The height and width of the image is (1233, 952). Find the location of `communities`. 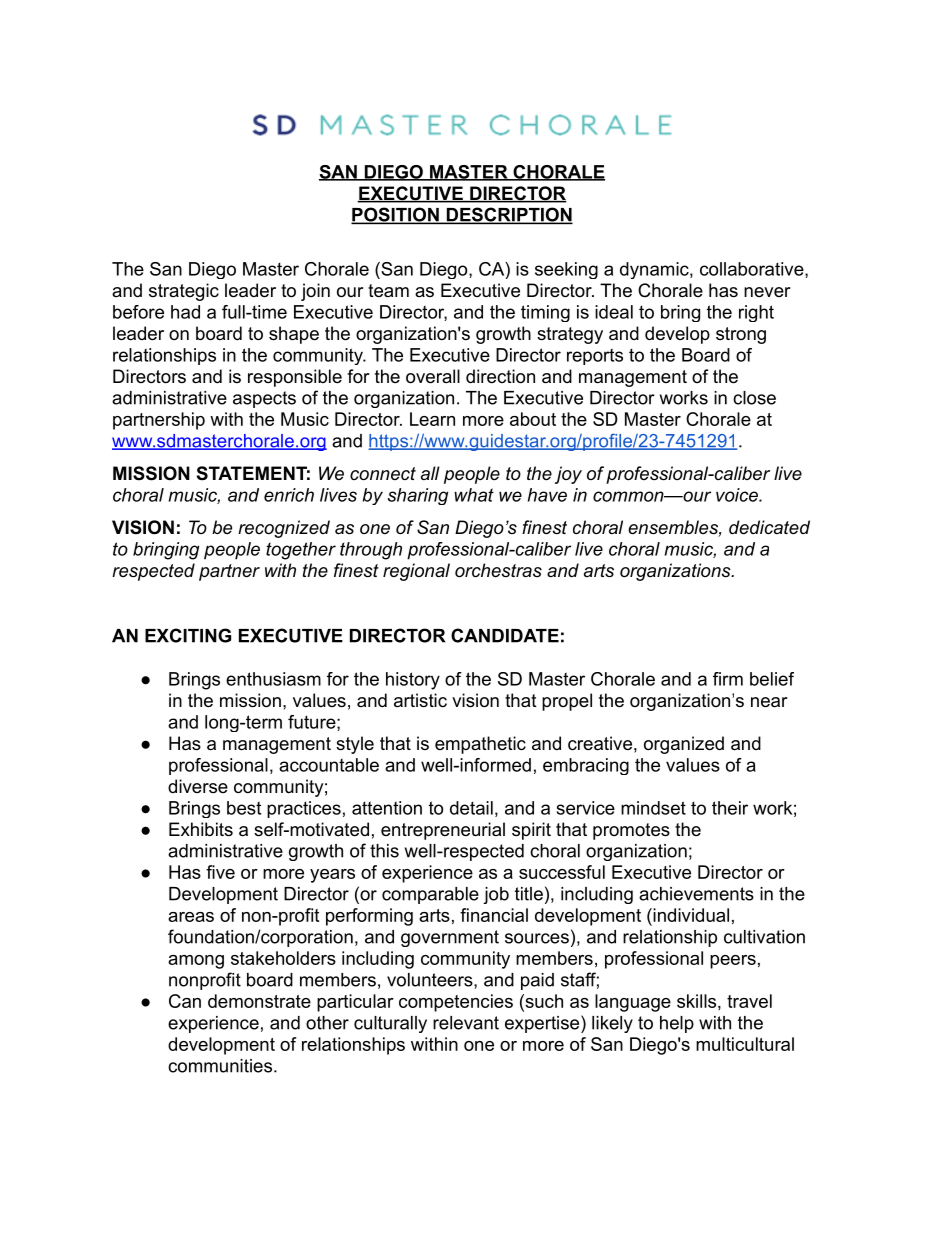

communities is located at coordinates (220, 1066).
